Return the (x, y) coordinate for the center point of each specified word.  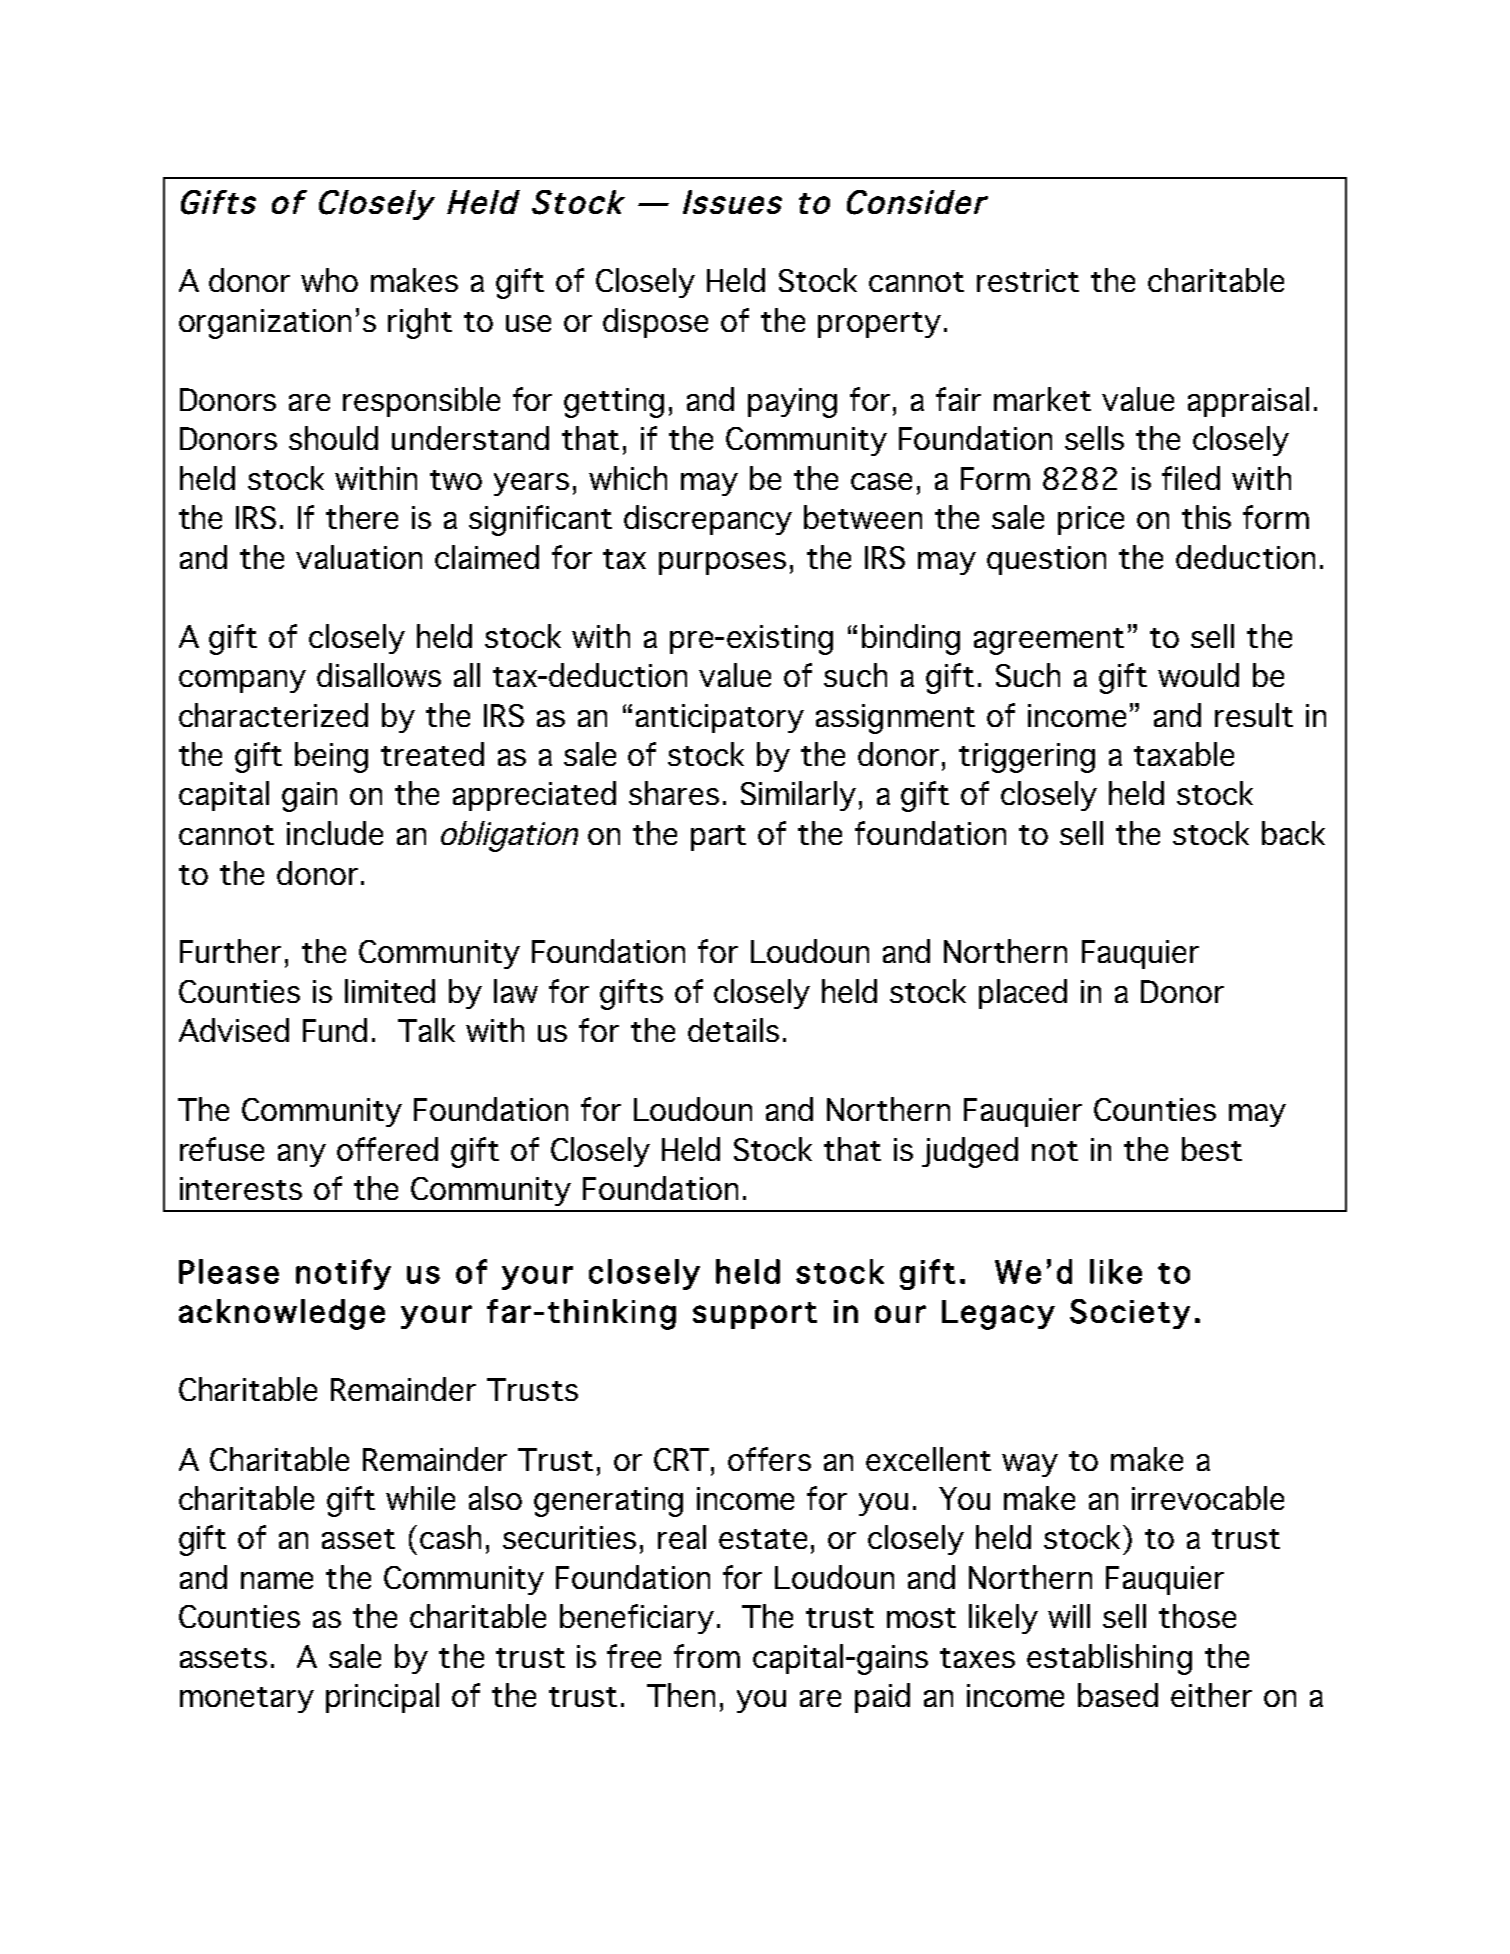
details (733, 1030)
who (329, 280)
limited (390, 991)
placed (1023, 994)
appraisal (1248, 402)
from (707, 1656)
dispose (655, 323)
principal (382, 1698)
